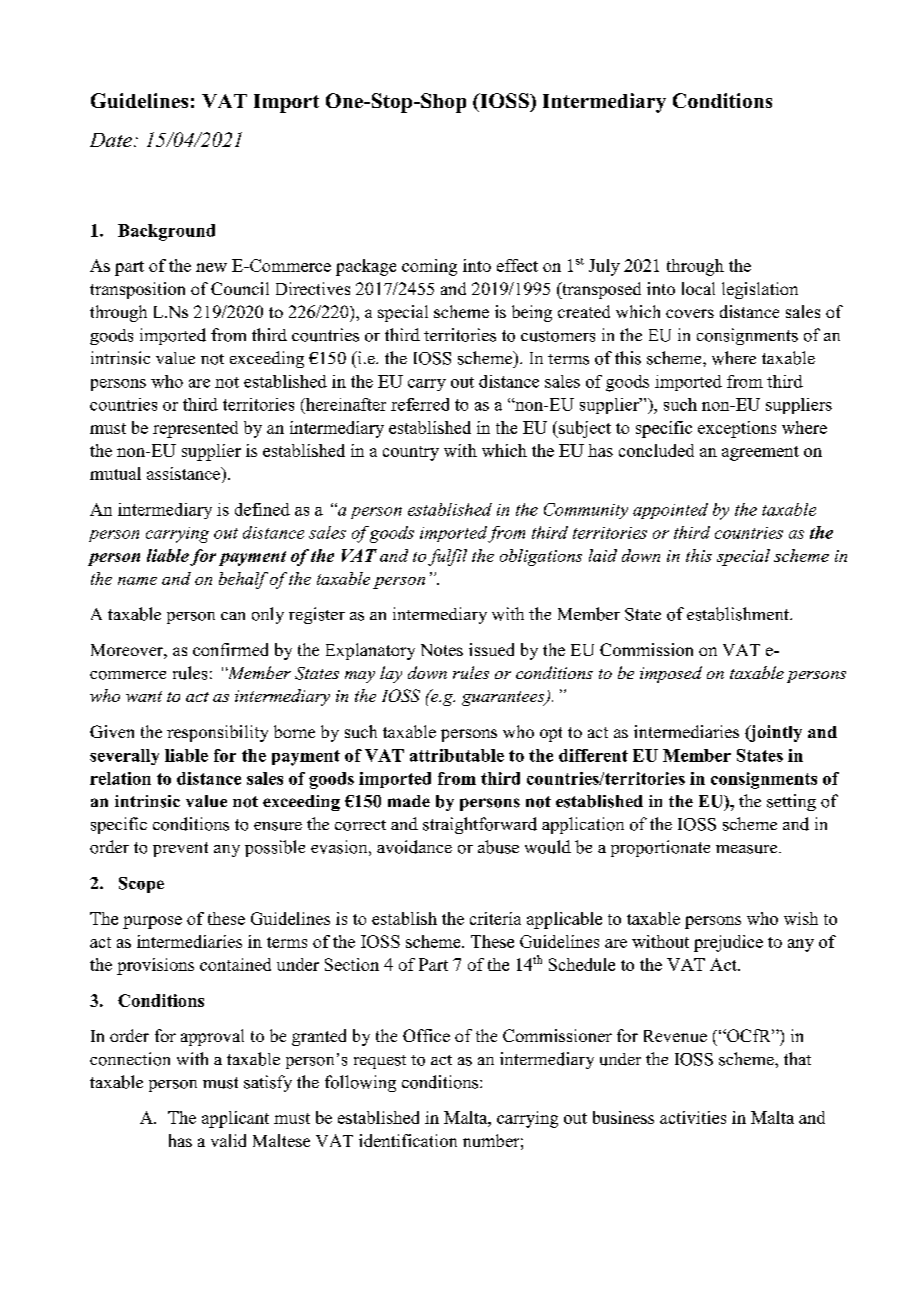 The width and height of the image is (924, 1308). I want to click on imposed, so click(671, 674).
